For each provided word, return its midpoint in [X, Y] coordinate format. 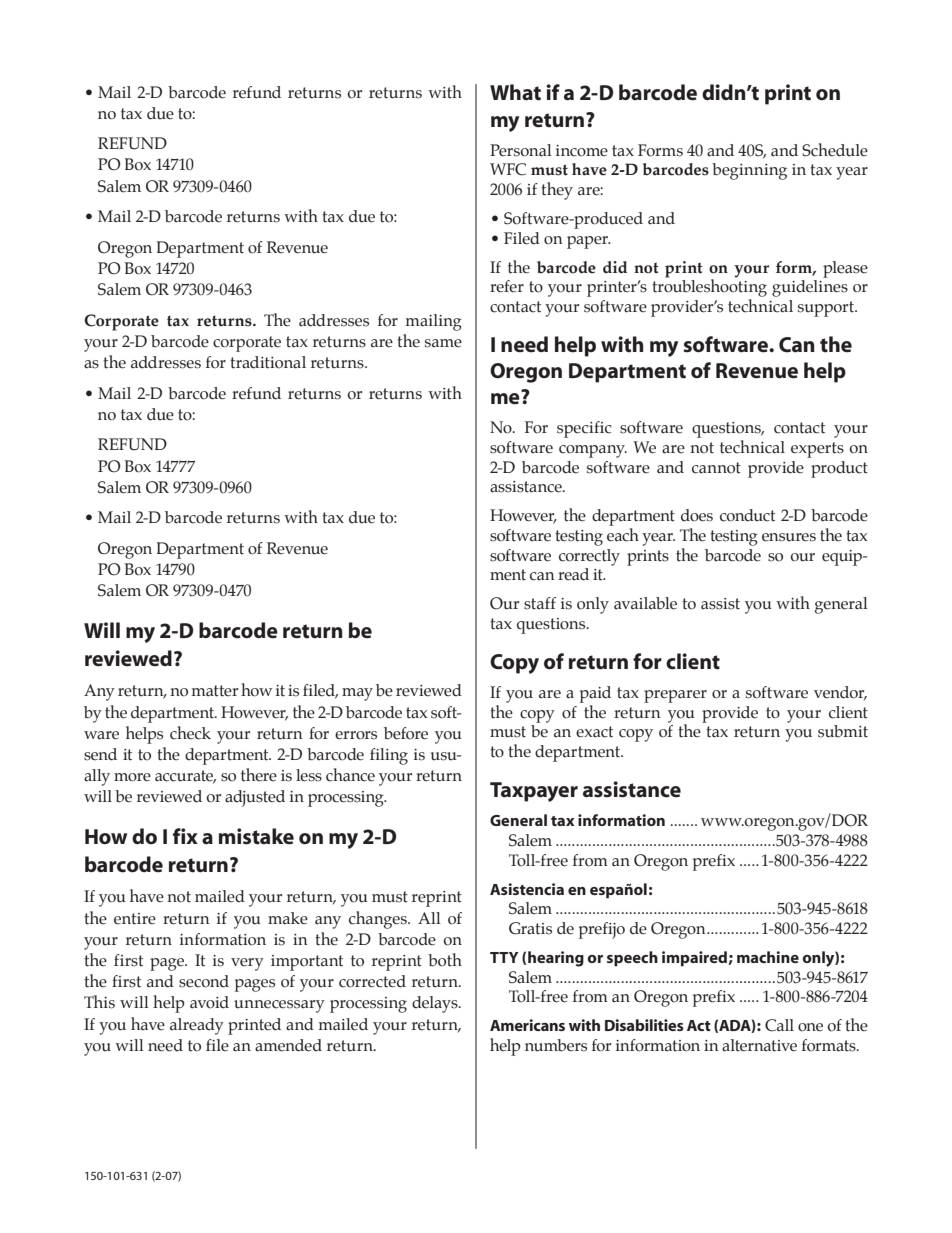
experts [817, 450]
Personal [521, 150]
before [406, 733]
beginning [749, 171]
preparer [675, 696]
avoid [209, 1002]
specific [584, 429]
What [515, 92]
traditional [268, 362]
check [190, 733]
